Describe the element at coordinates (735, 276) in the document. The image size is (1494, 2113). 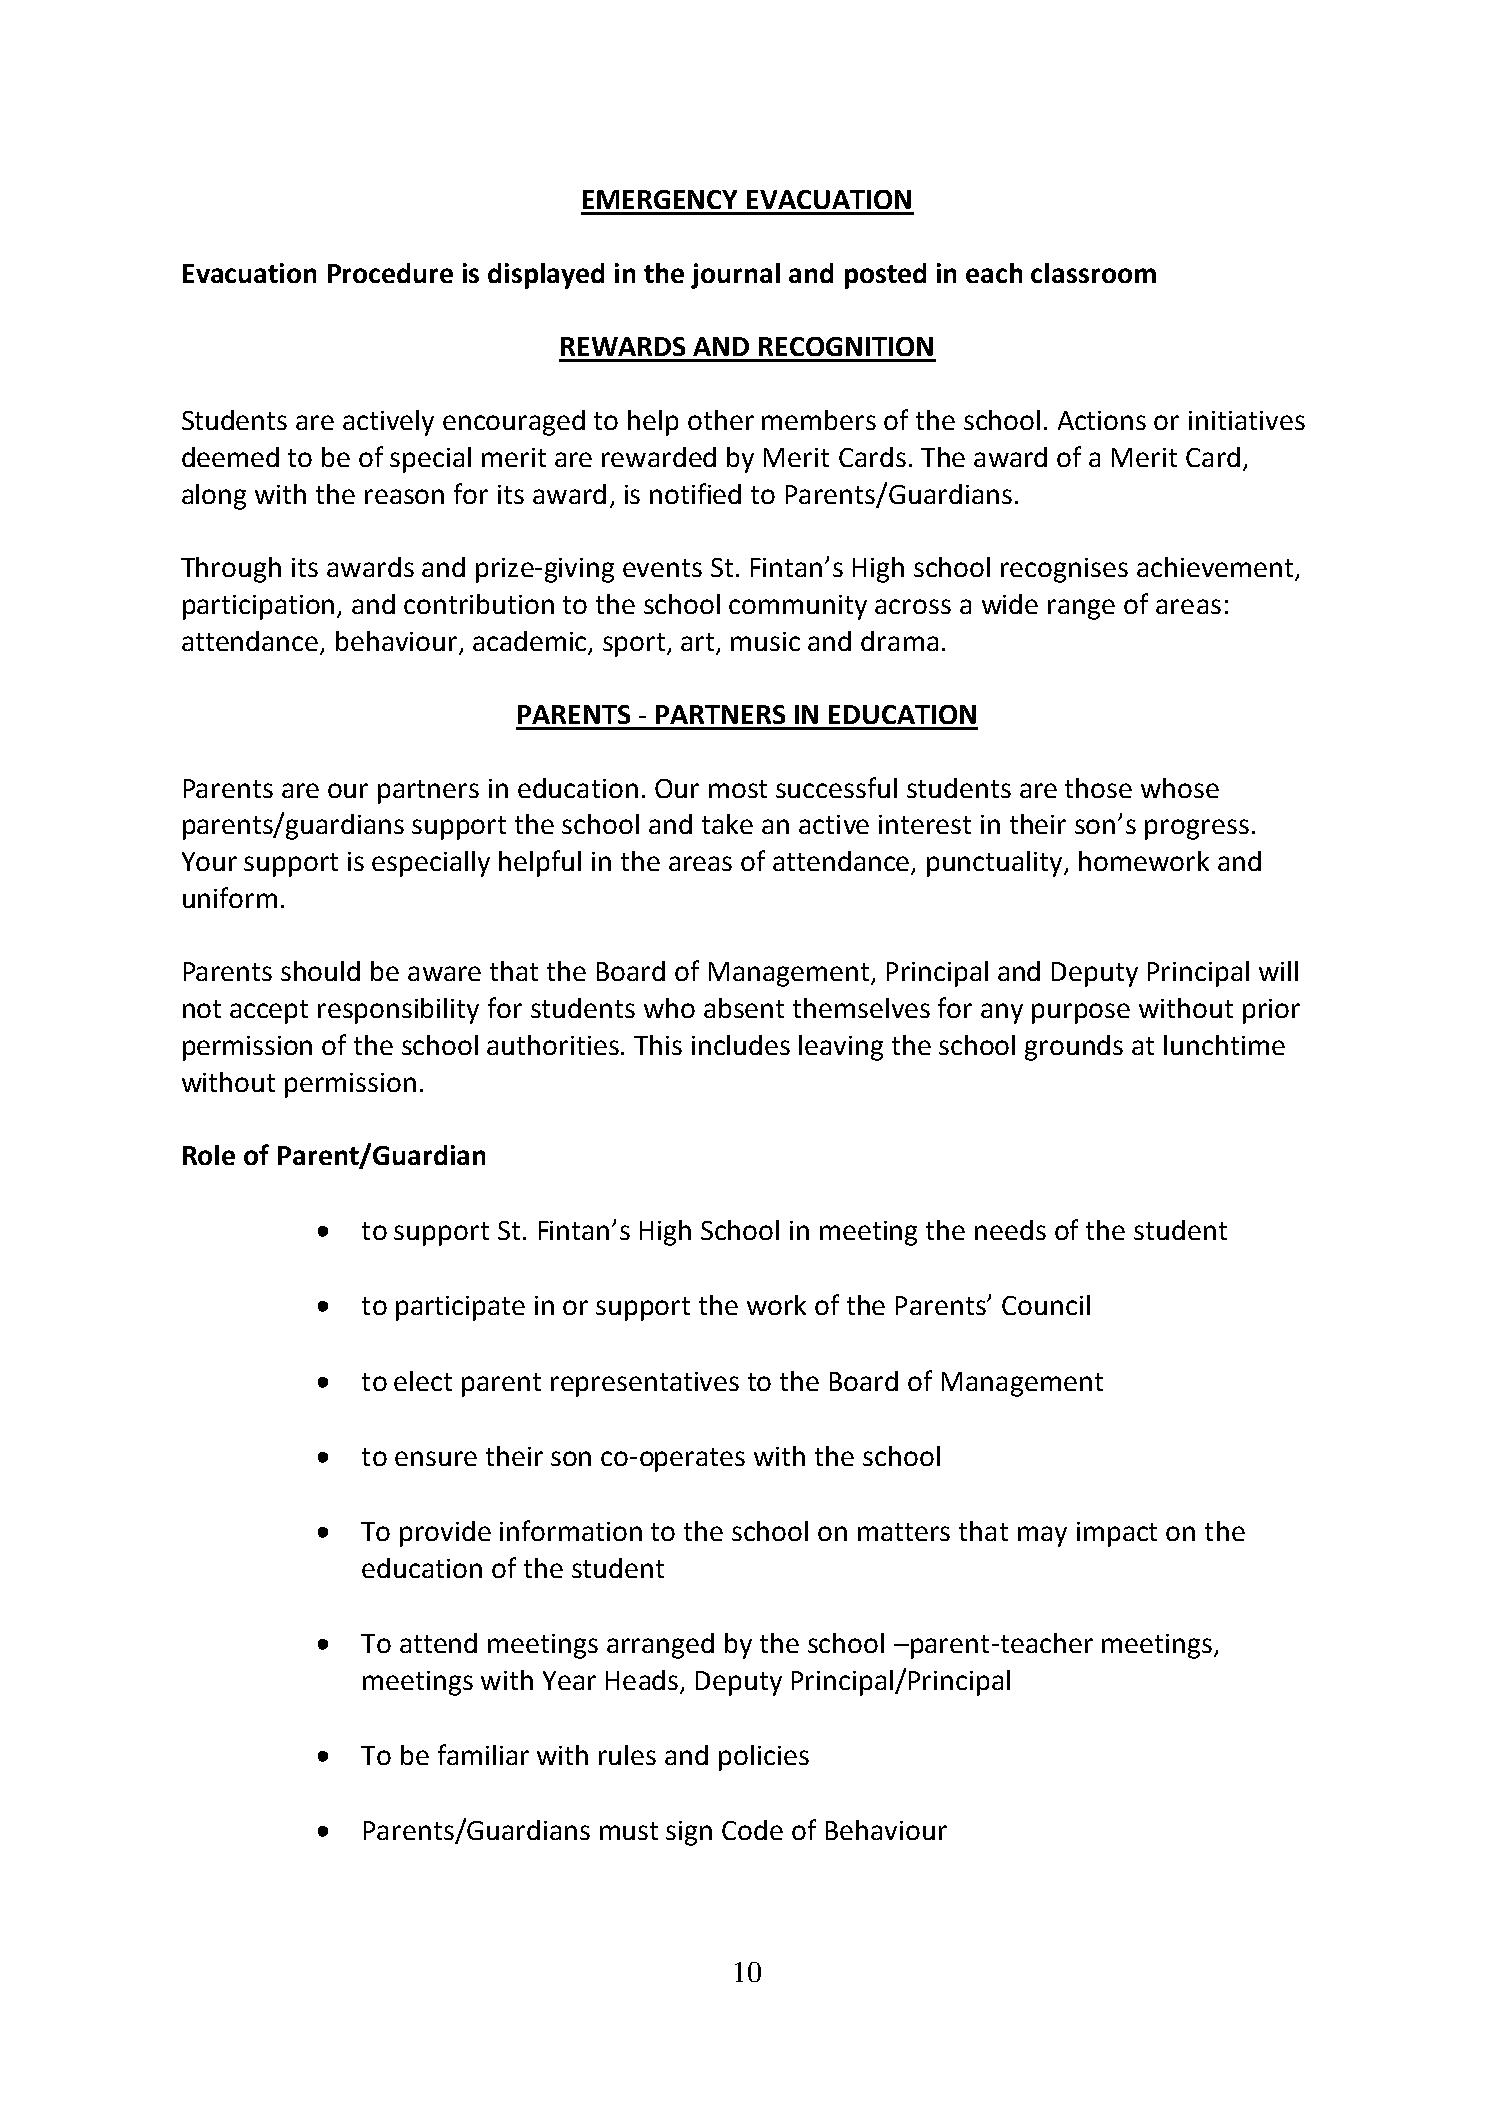
I see `journal` at that location.
